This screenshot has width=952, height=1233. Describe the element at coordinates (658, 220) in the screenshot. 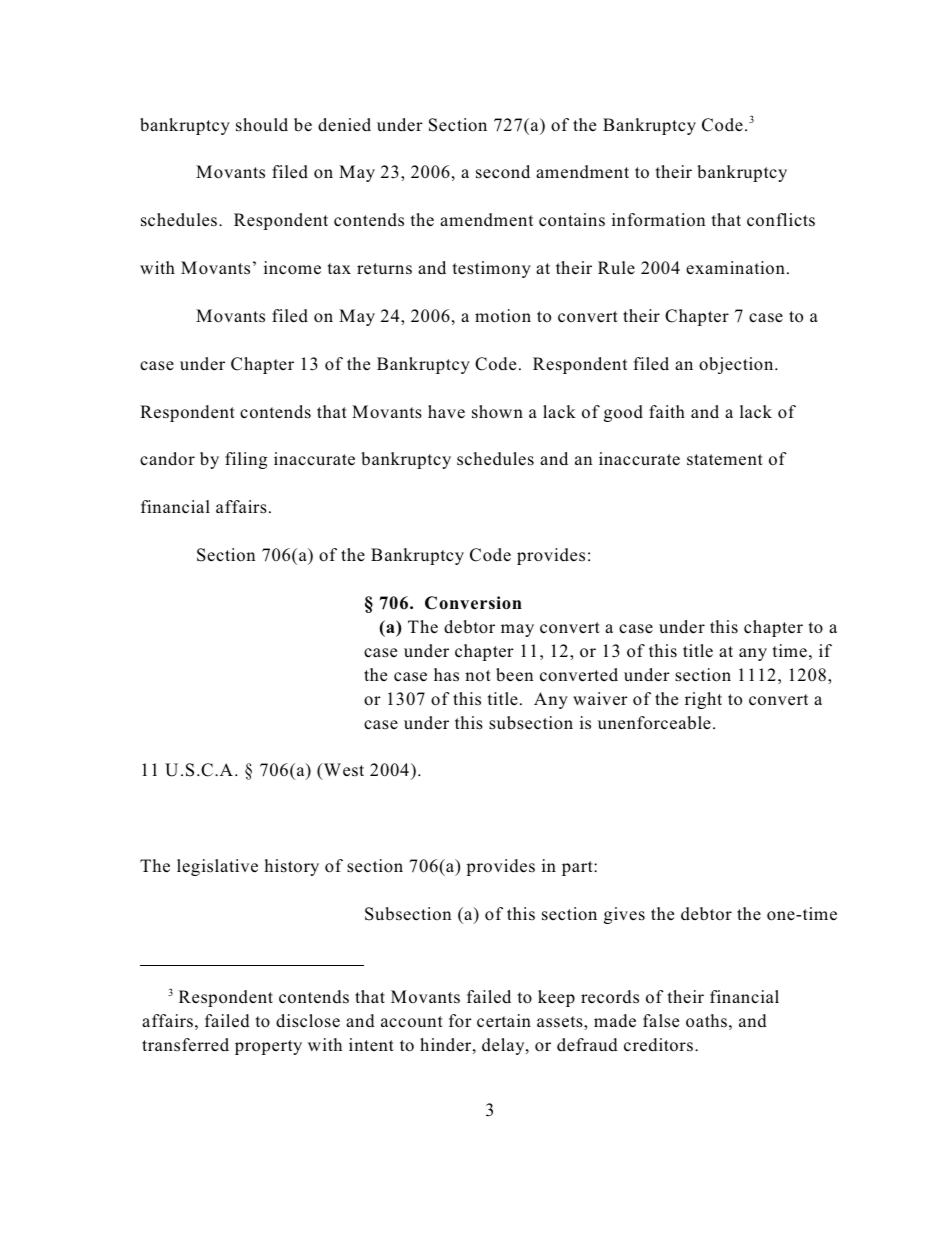

I see `information` at that location.
